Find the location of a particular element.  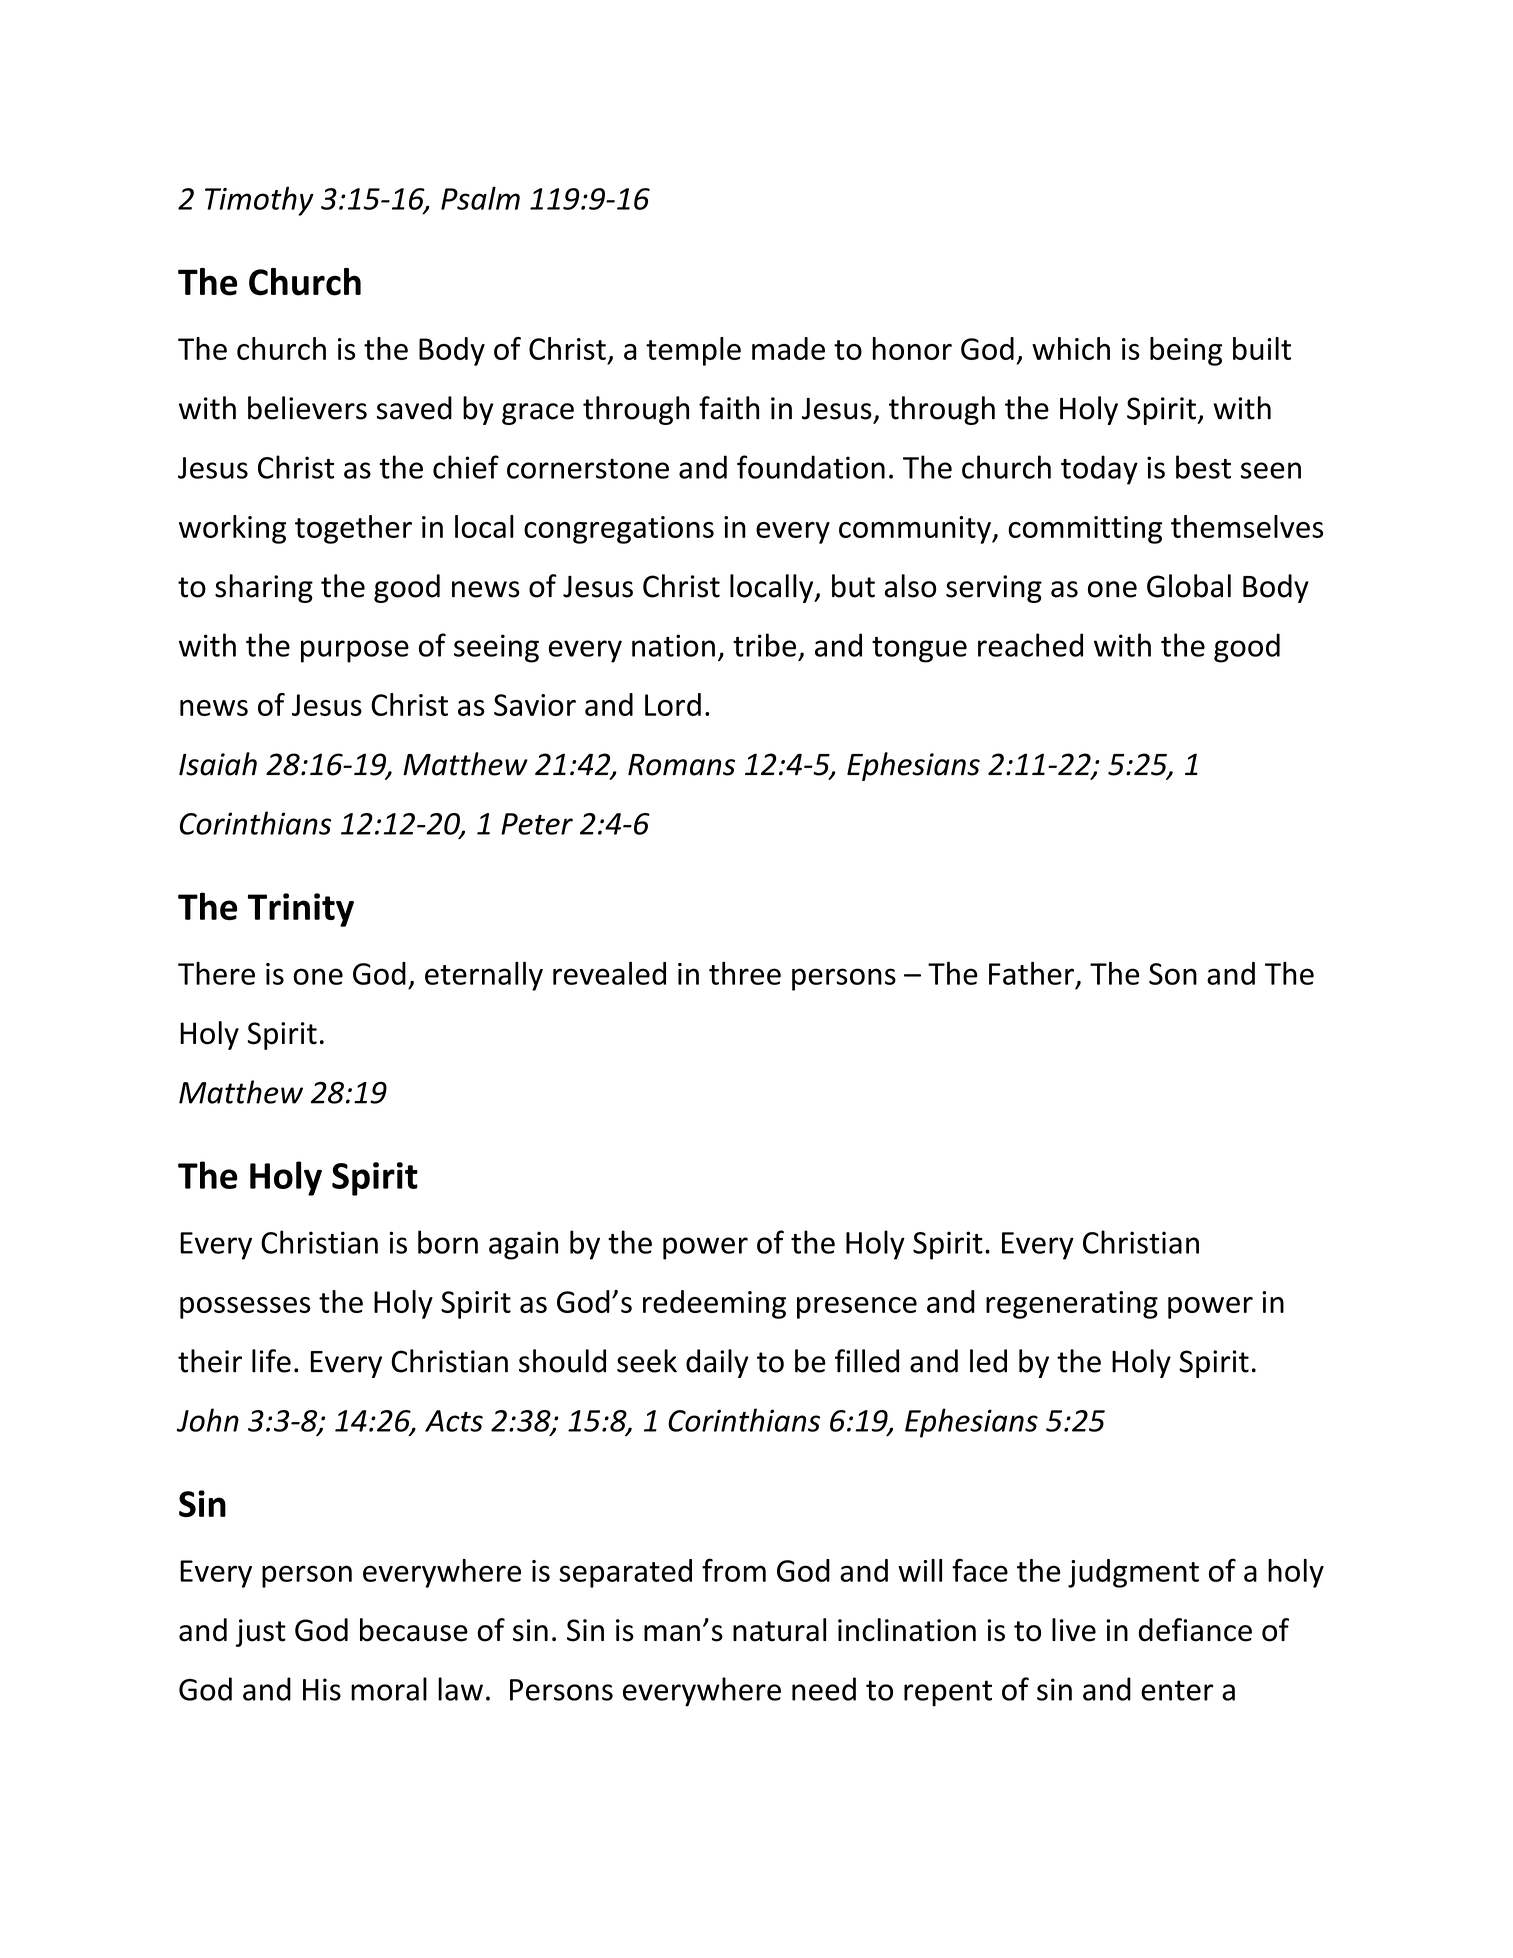

made is located at coordinates (788, 348).
